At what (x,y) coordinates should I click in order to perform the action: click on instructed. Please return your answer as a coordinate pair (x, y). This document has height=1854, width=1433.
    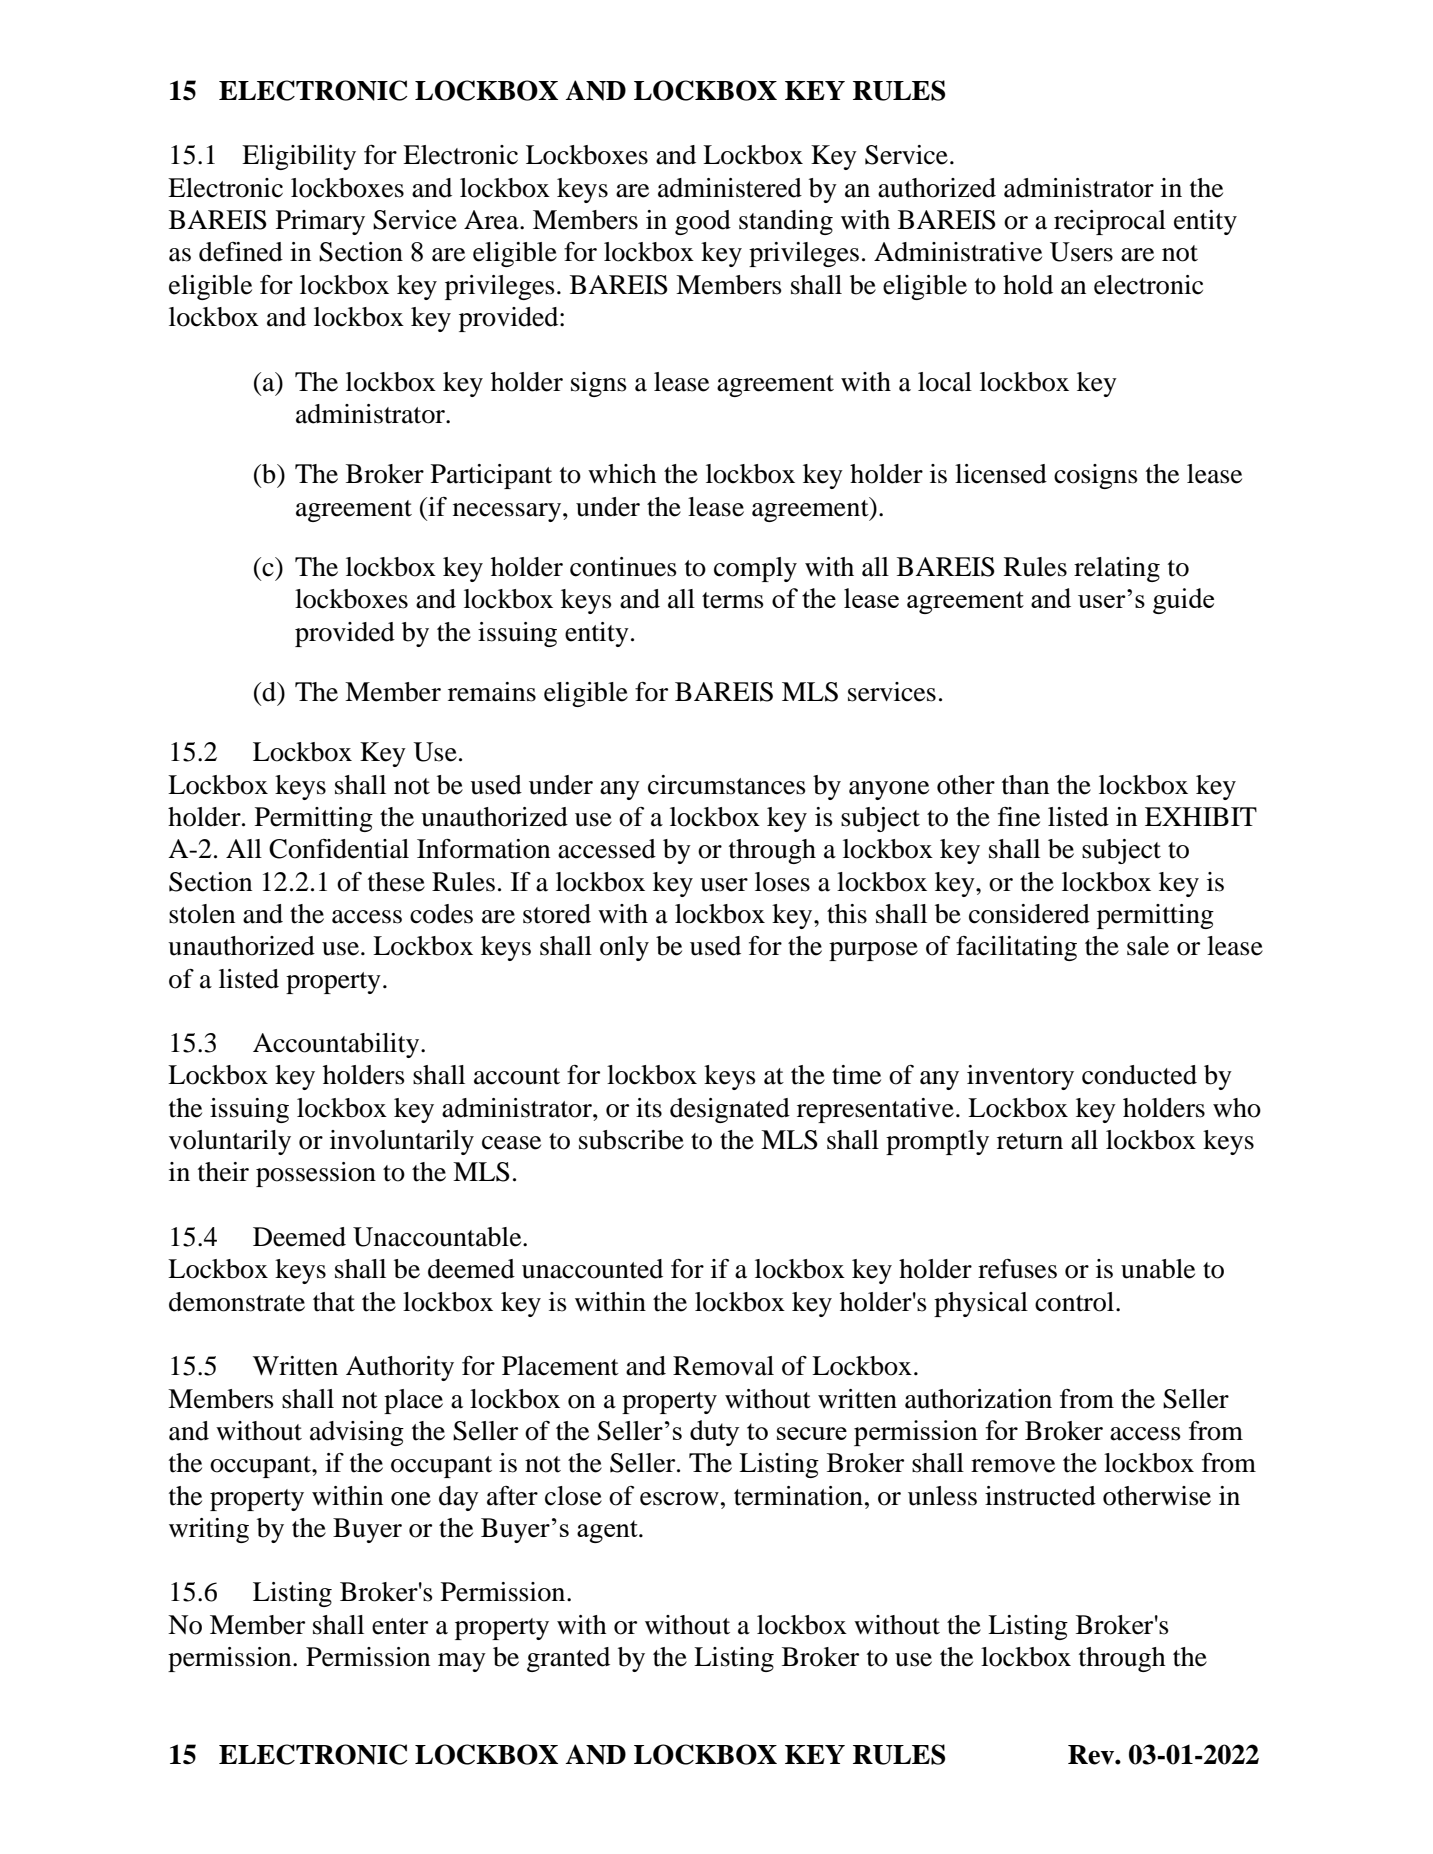
    Looking at the image, I should click on (1040, 1496).
